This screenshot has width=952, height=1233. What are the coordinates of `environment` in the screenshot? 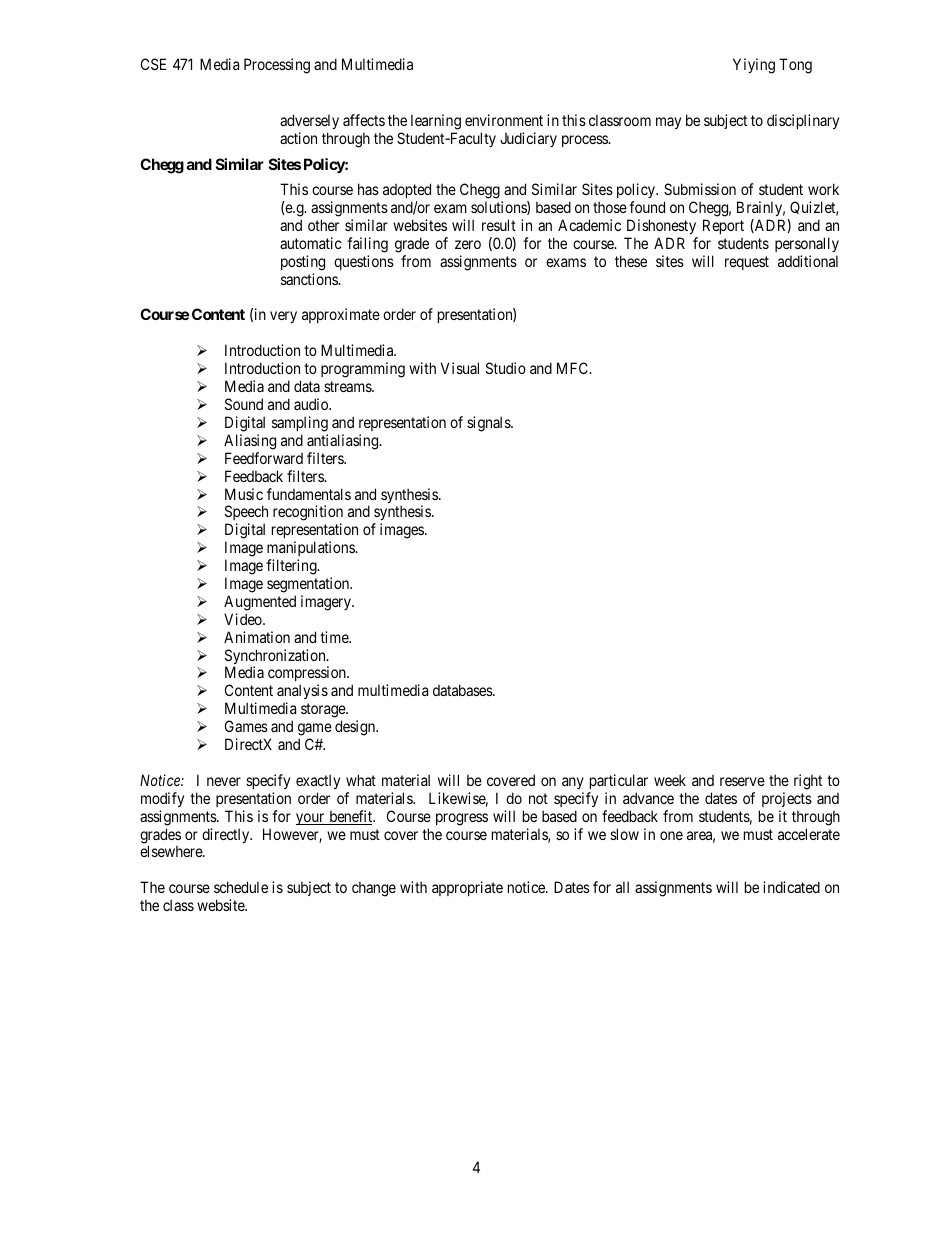 It's located at (504, 120).
